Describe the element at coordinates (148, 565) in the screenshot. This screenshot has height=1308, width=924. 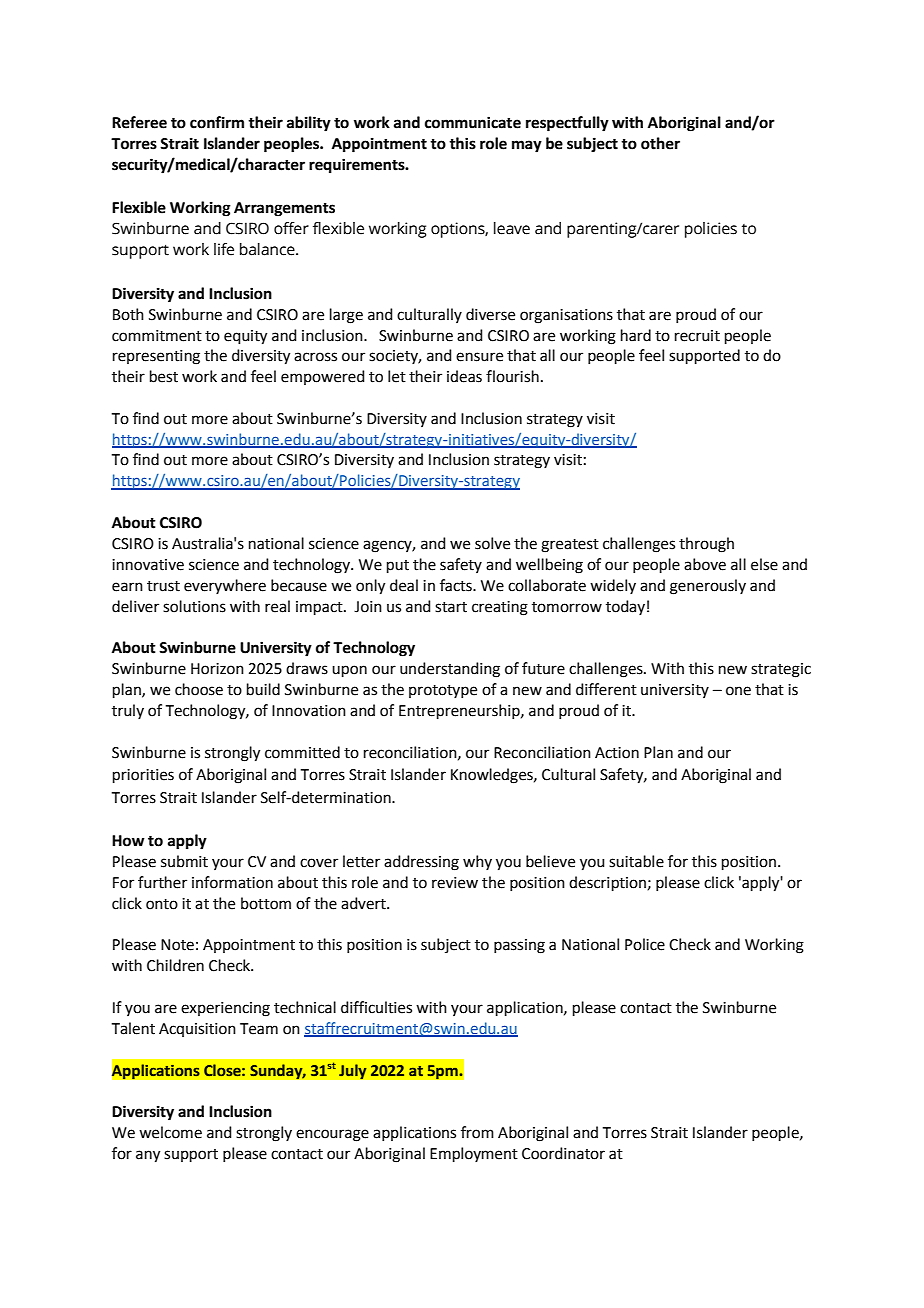
I see `innovative` at that location.
